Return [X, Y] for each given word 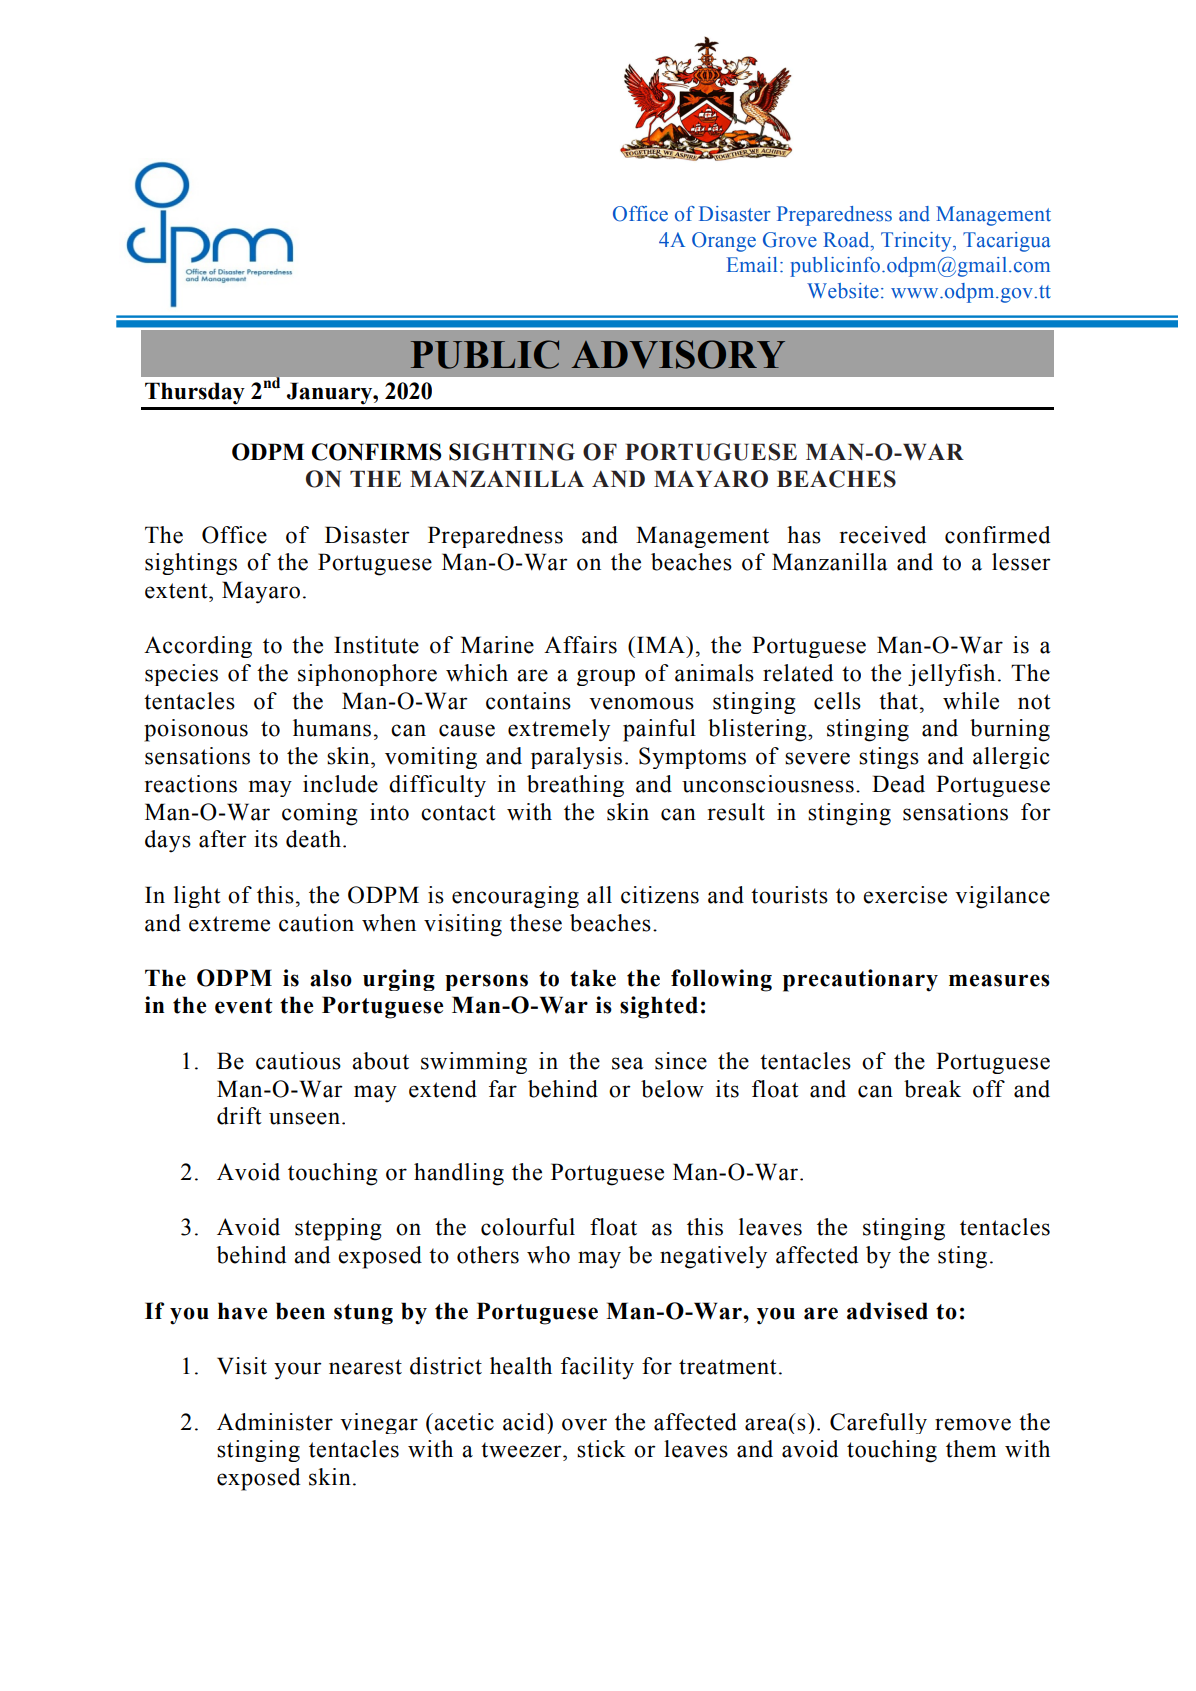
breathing [575, 786]
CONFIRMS [377, 452]
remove [973, 1424]
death [313, 839]
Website [843, 291]
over [584, 1424]
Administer [275, 1422]
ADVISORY [678, 354]
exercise [905, 895]
